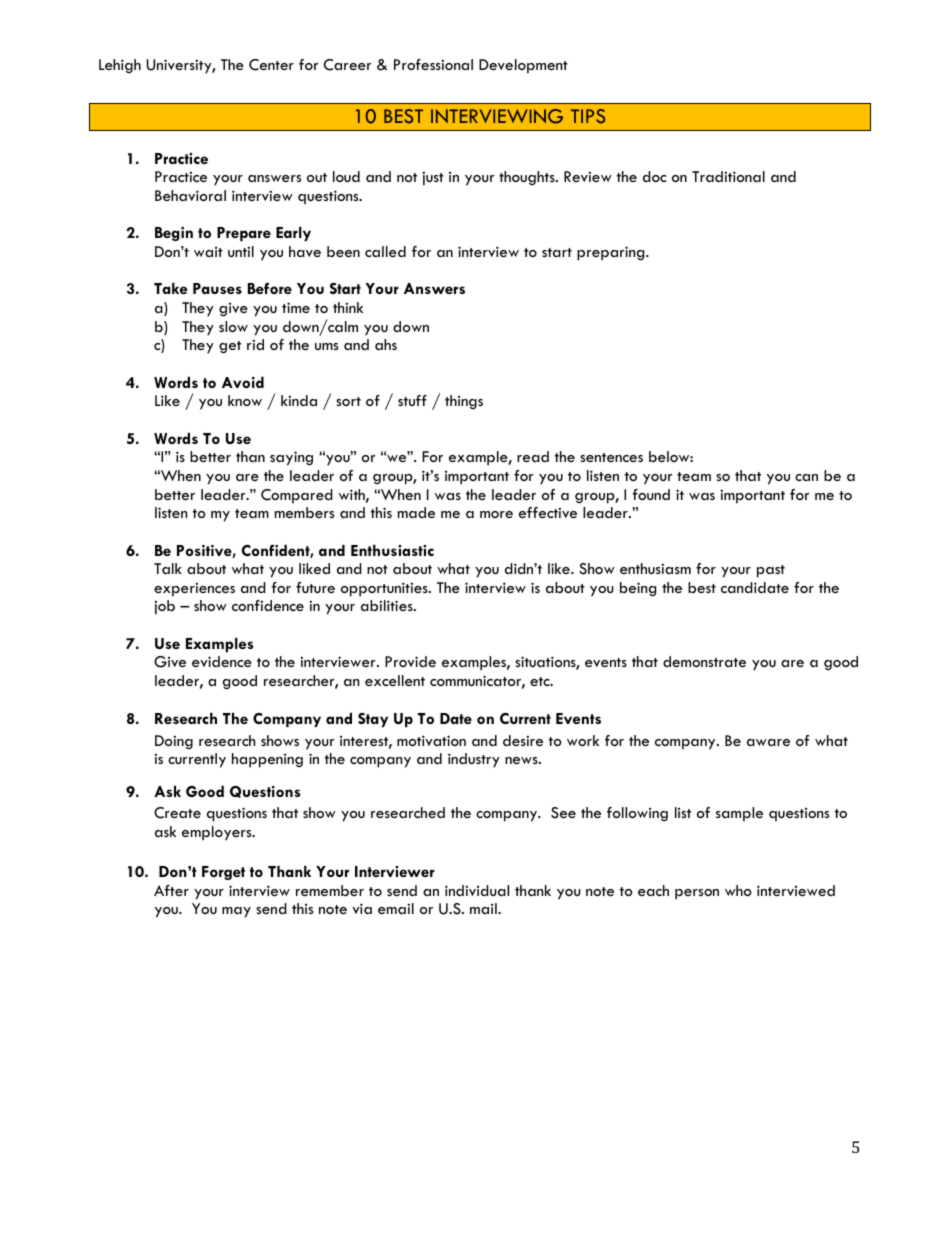 The height and width of the document is (1233, 952). What do you see at coordinates (171, 890) in the document?
I see `After` at bounding box center [171, 890].
